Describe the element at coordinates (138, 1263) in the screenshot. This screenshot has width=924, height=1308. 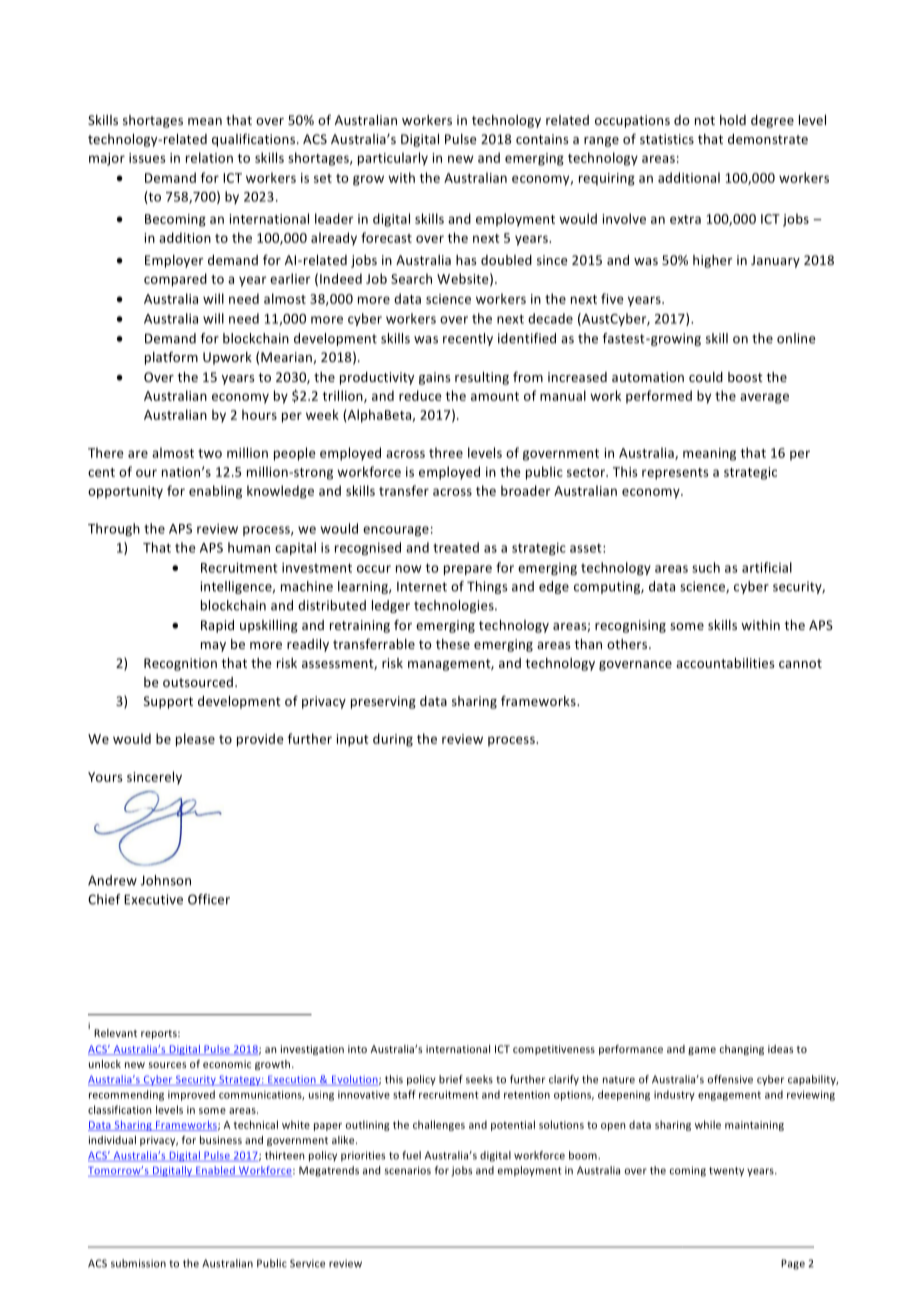
I see `submission` at that location.
